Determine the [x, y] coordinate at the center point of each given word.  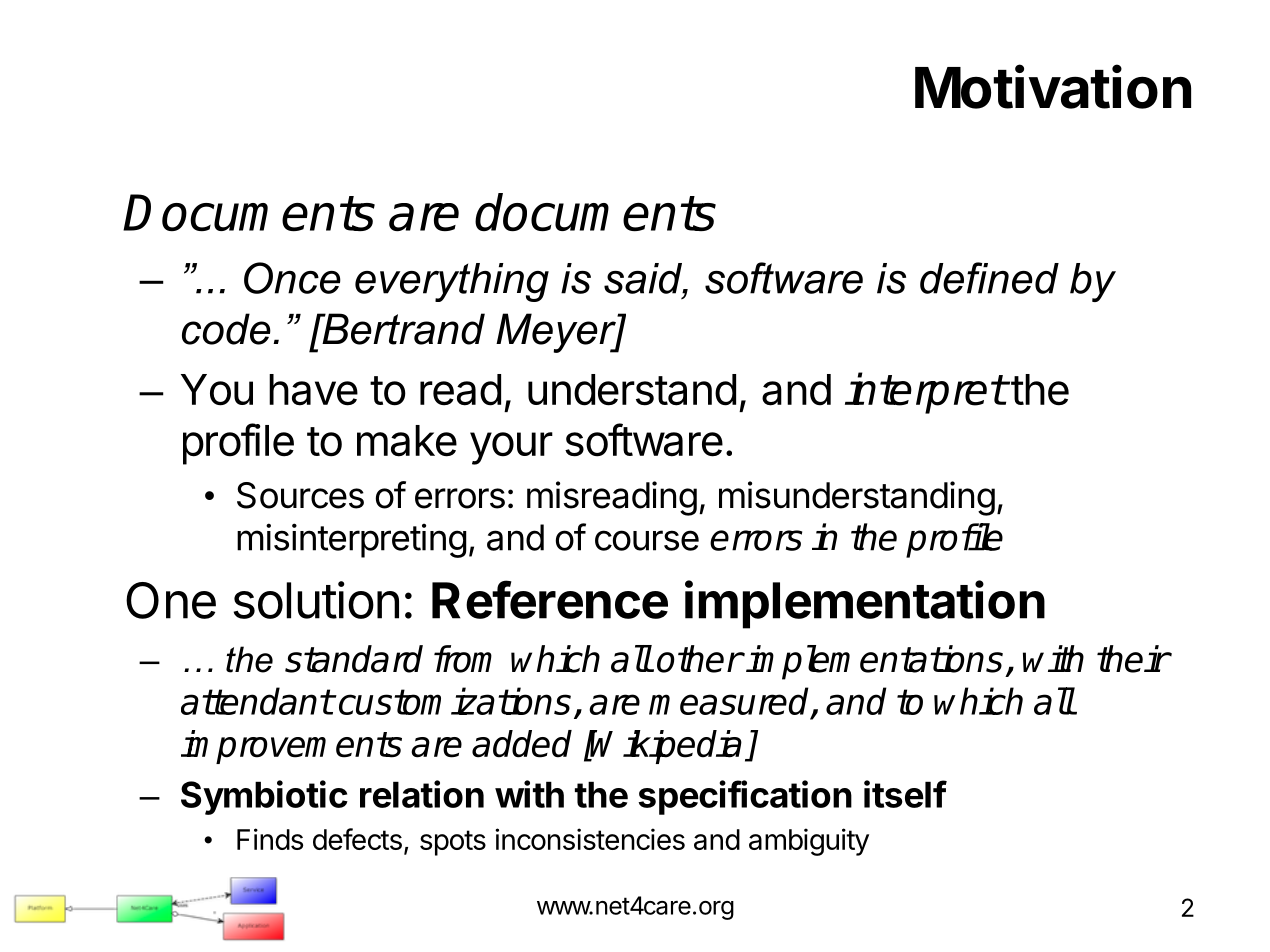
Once [292, 278]
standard [354, 659]
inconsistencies [590, 839]
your [511, 448]
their [1133, 659]
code [226, 329]
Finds [270, 839]
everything [452, 282]
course [647, 540]
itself [905, 794]
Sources [300, 495]
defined [989, 278]
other [699, 659]
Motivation [1053, 87]
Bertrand [402, 329]
